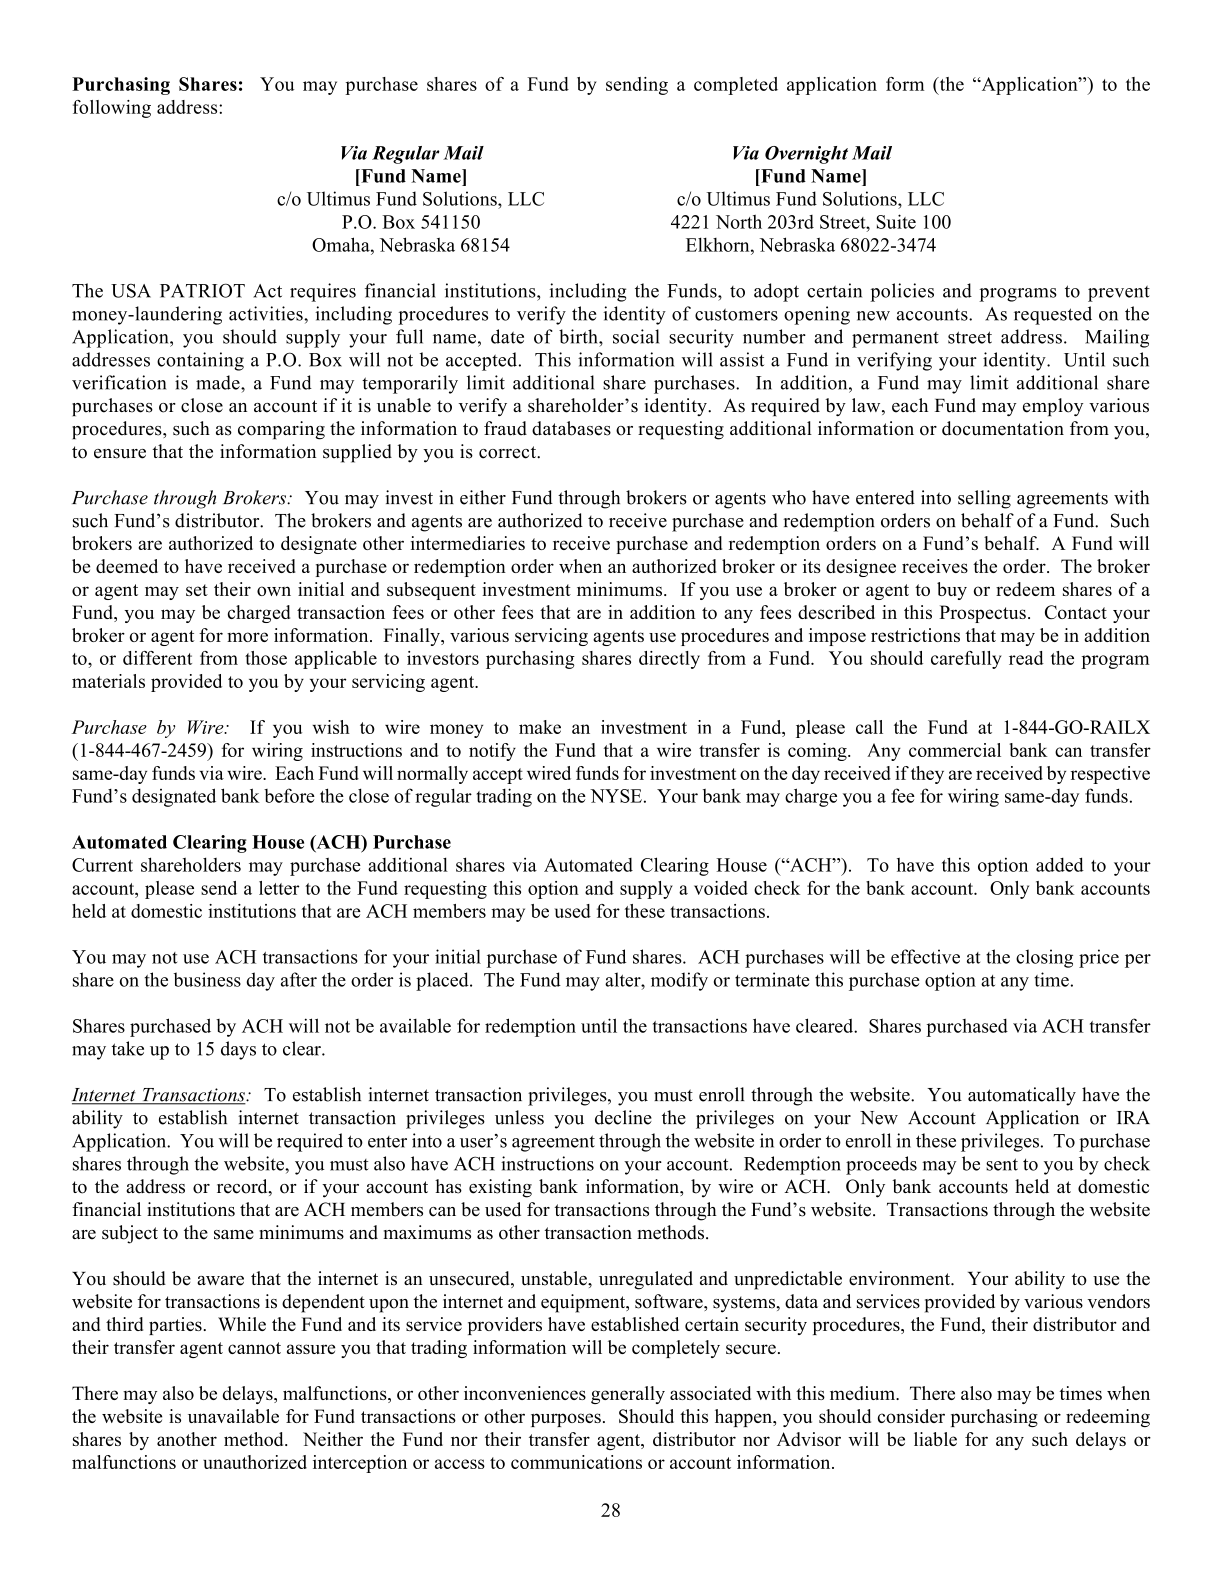 Image resolution: width=1222 pixels, height=1582 pixels. Describe the element at coordinates (254, 1348) in the page. I see `cannot` at that location.
